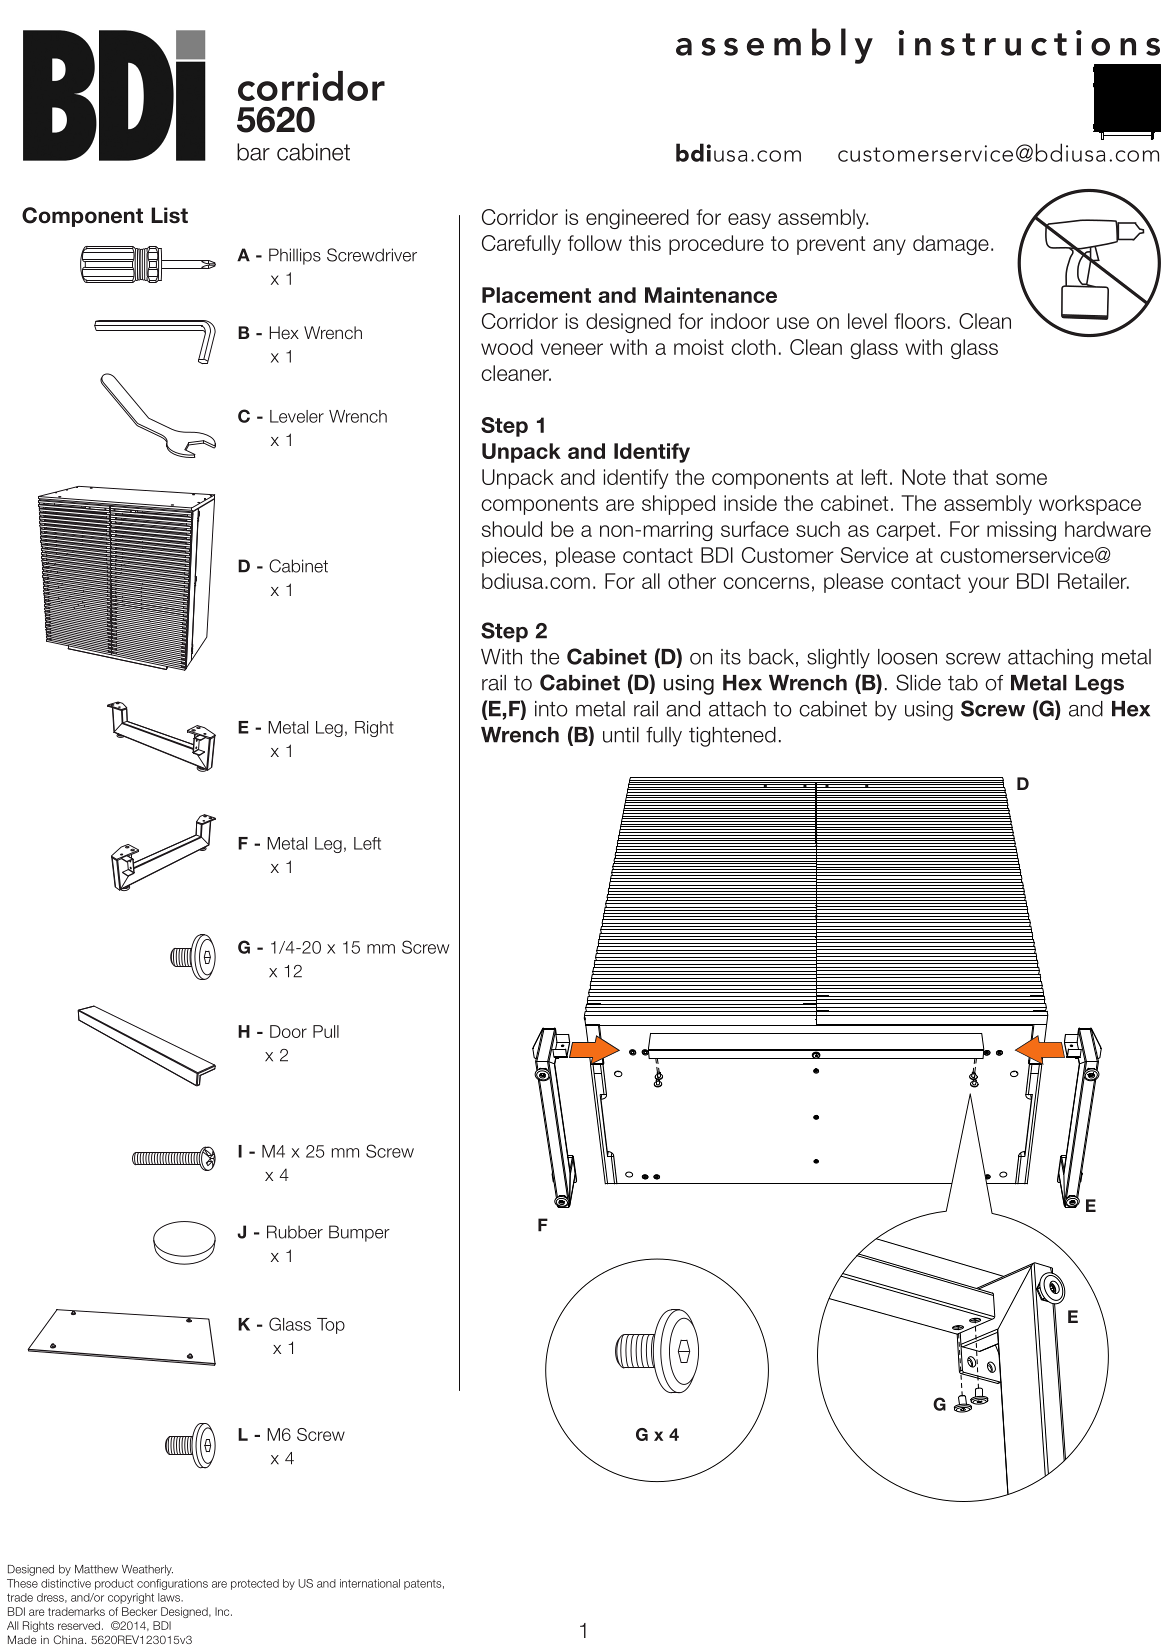 The image size is (1168, 1651). I want to click on instructions, so click(1029, 43).
